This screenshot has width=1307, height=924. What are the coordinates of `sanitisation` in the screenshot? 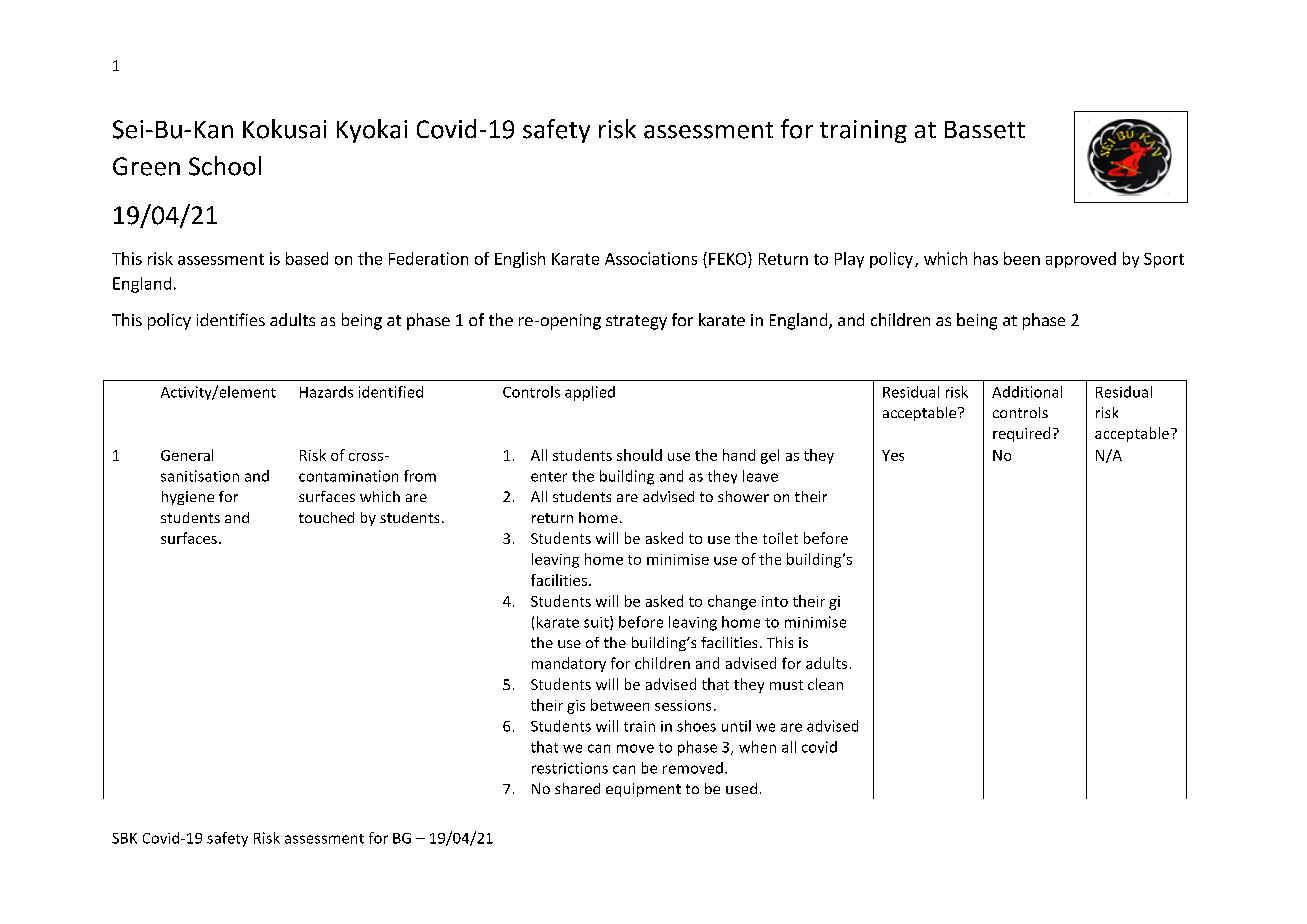 It's located at (200, 476).
